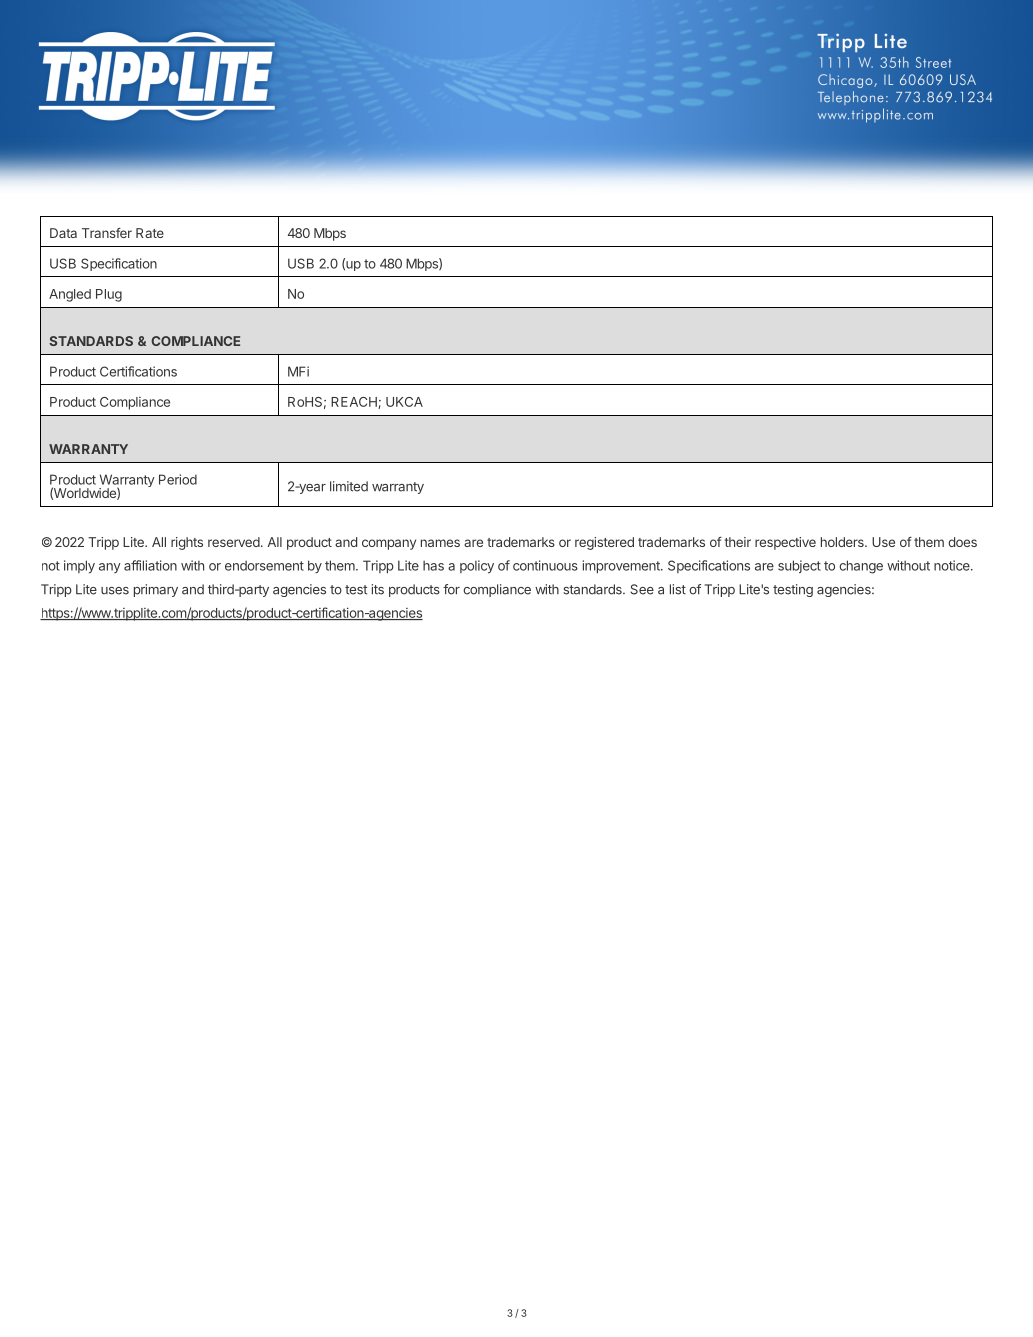  Describe the element at coordinates (178, 479) in the screenshot. I see `Period` at that location.
